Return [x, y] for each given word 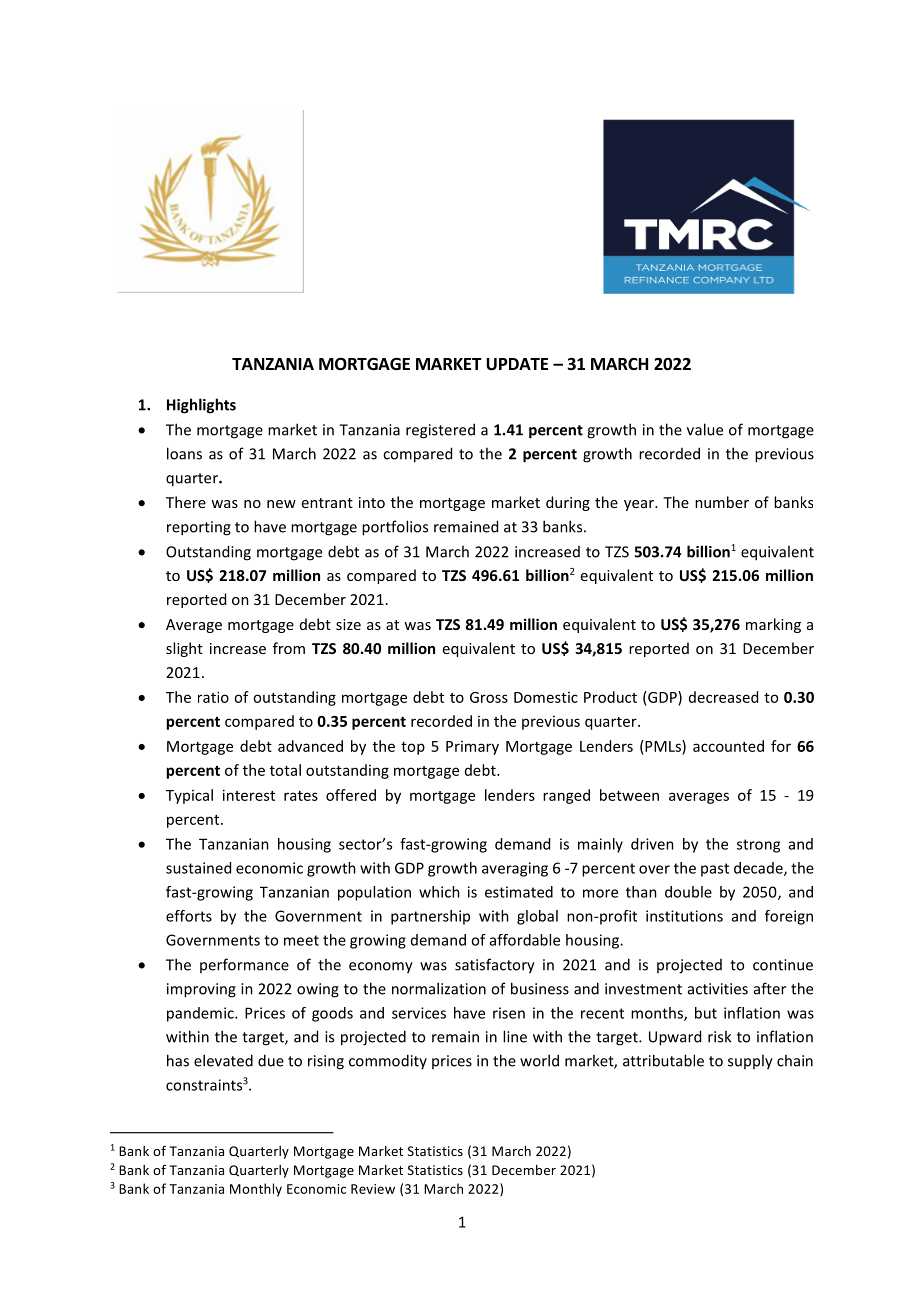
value [705, 429]
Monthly [256, 1190]
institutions [684, 916]
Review [373, 1189]
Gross [489, 697]
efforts [189, 916]
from [289, 648]
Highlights [201, 406]
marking [773, 625]
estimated [519, 892]
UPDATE [517, 364]
